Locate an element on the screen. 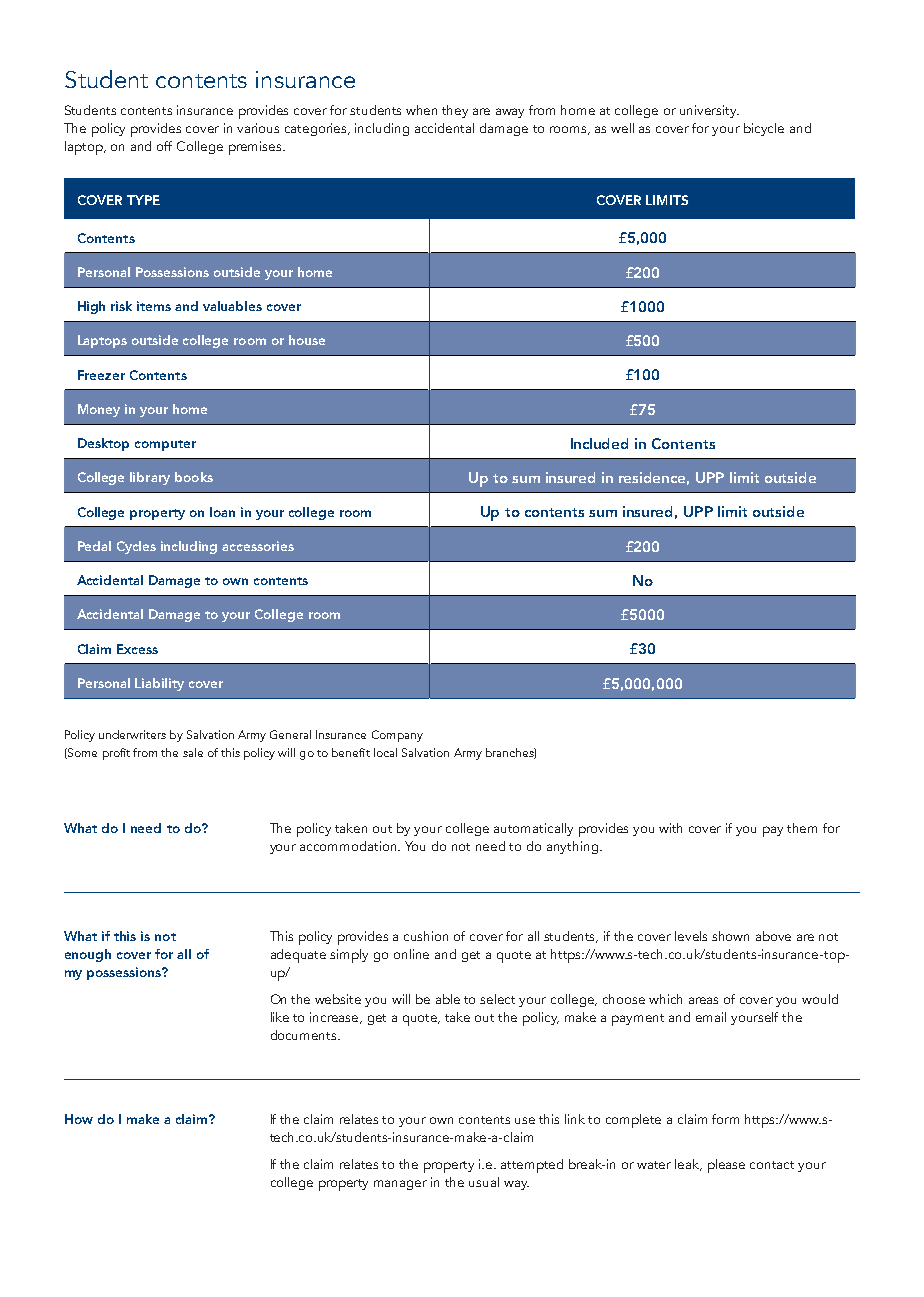 The image size is (924, 1297). off is located at coordinates (164, 146).
